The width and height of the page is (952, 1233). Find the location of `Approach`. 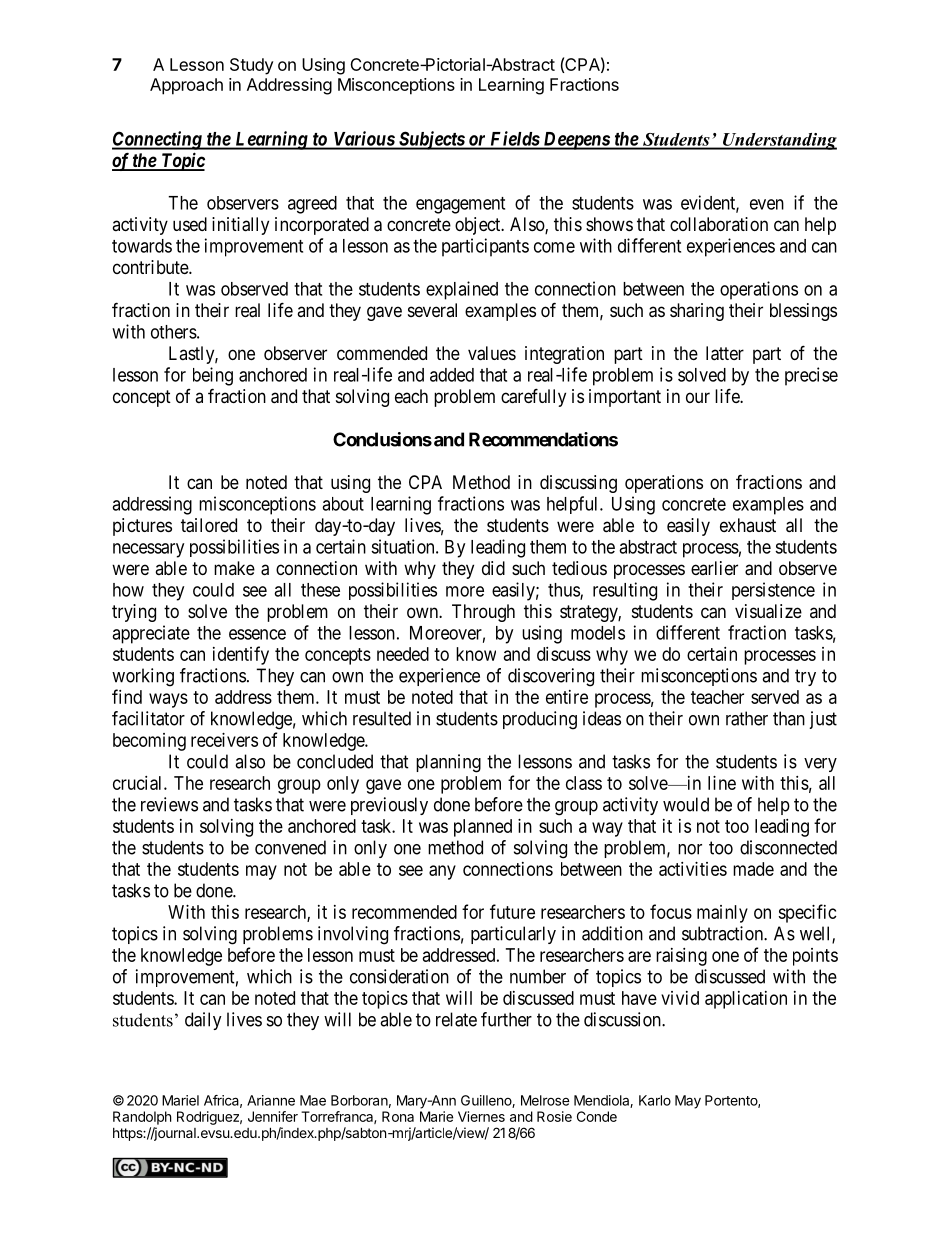

Approach is located at coordinates (186, 86).
